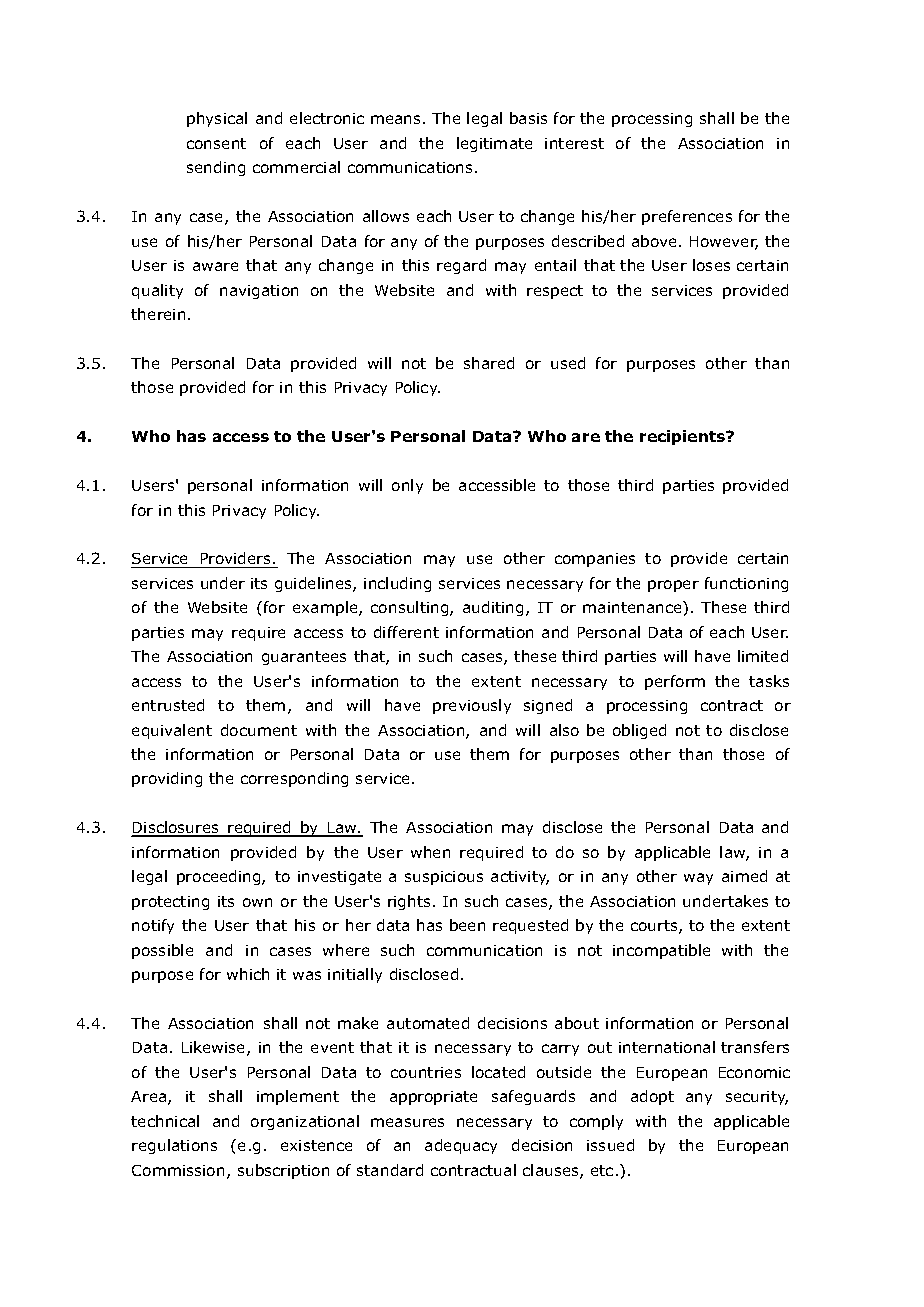 This screenshot has width=924, height=1307. Describe the element at coordinates (174, 1146) in the screenshot. I see `regulations` at that location.
